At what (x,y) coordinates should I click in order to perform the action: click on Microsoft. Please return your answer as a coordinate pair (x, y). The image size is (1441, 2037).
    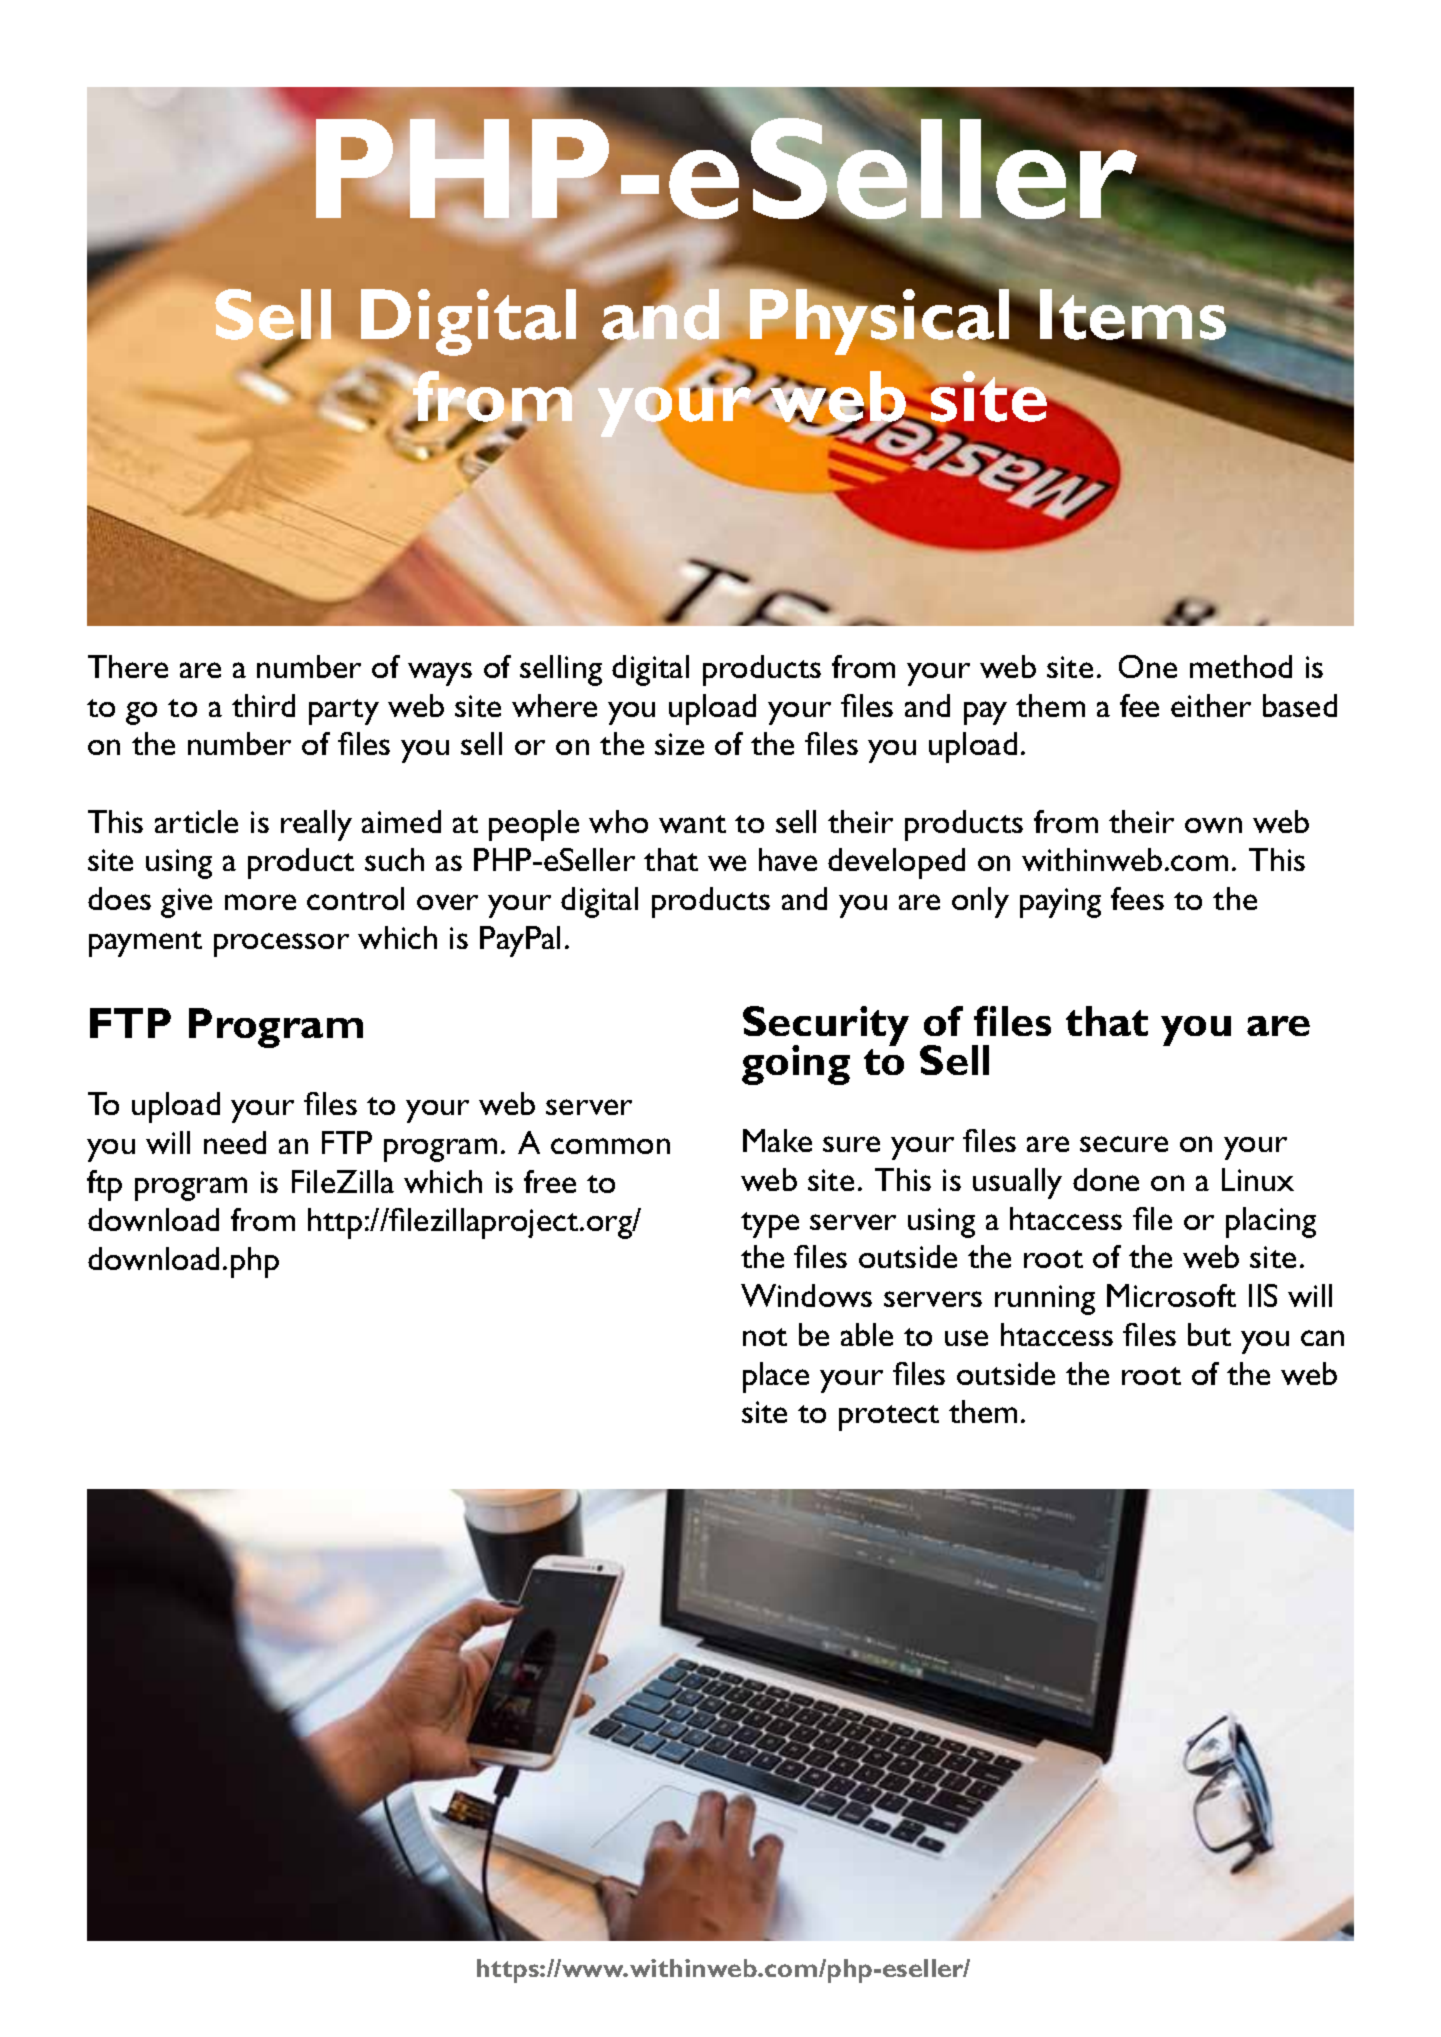
    Looking at the image, I should click on (1171, 1295).
